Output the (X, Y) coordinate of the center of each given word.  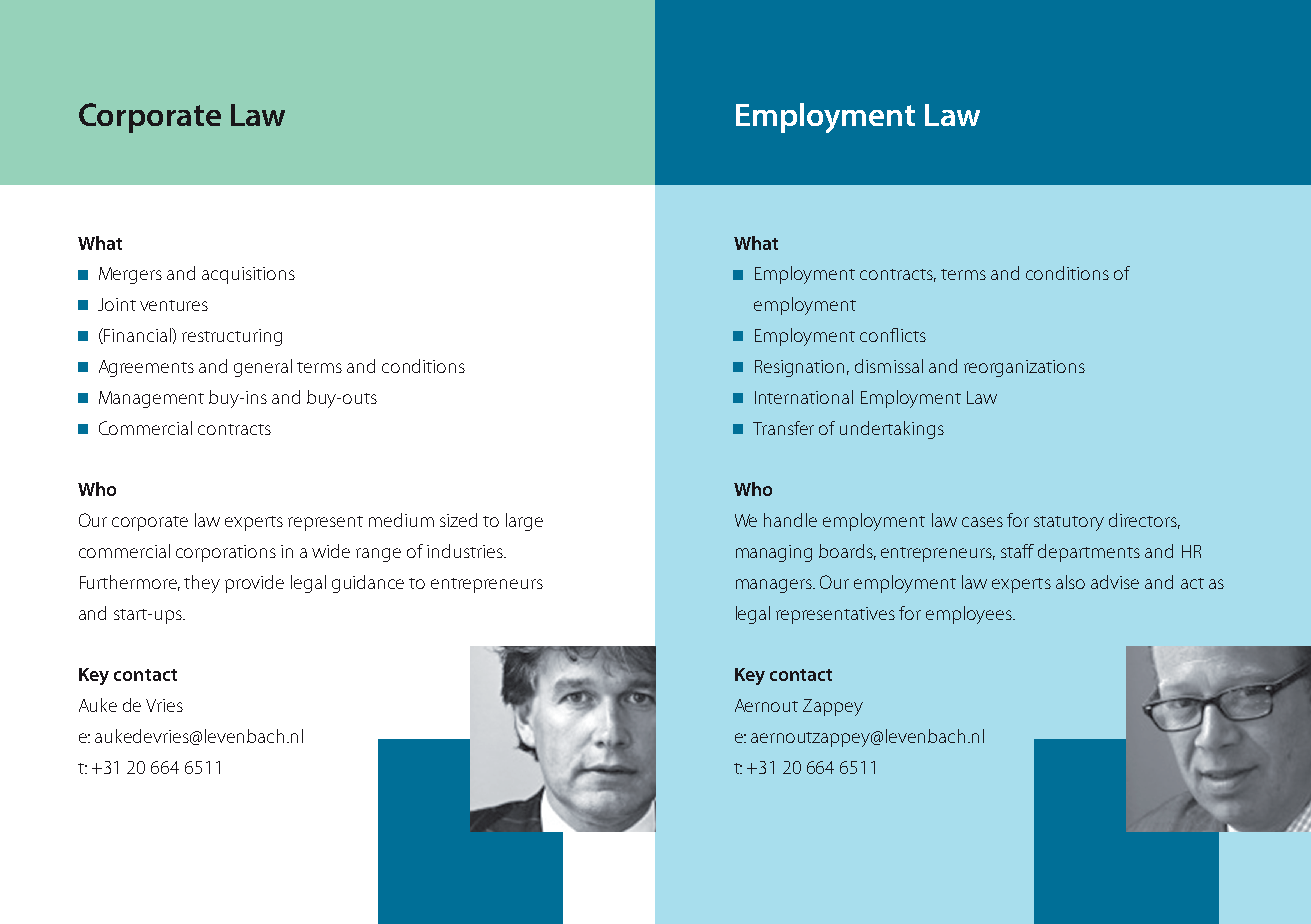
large (524, 522)
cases (982, 522)
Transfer (783, 428)
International (804, 397)
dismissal (889, 366)
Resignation (799, 368)
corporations (226, 553)
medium (401, 520)
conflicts (893, 335)
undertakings (892, 430)
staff (1017, 551)
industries (466, 551)
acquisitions (248, 275)
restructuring (232, 337)
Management (151, 399)
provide (254, 584)
